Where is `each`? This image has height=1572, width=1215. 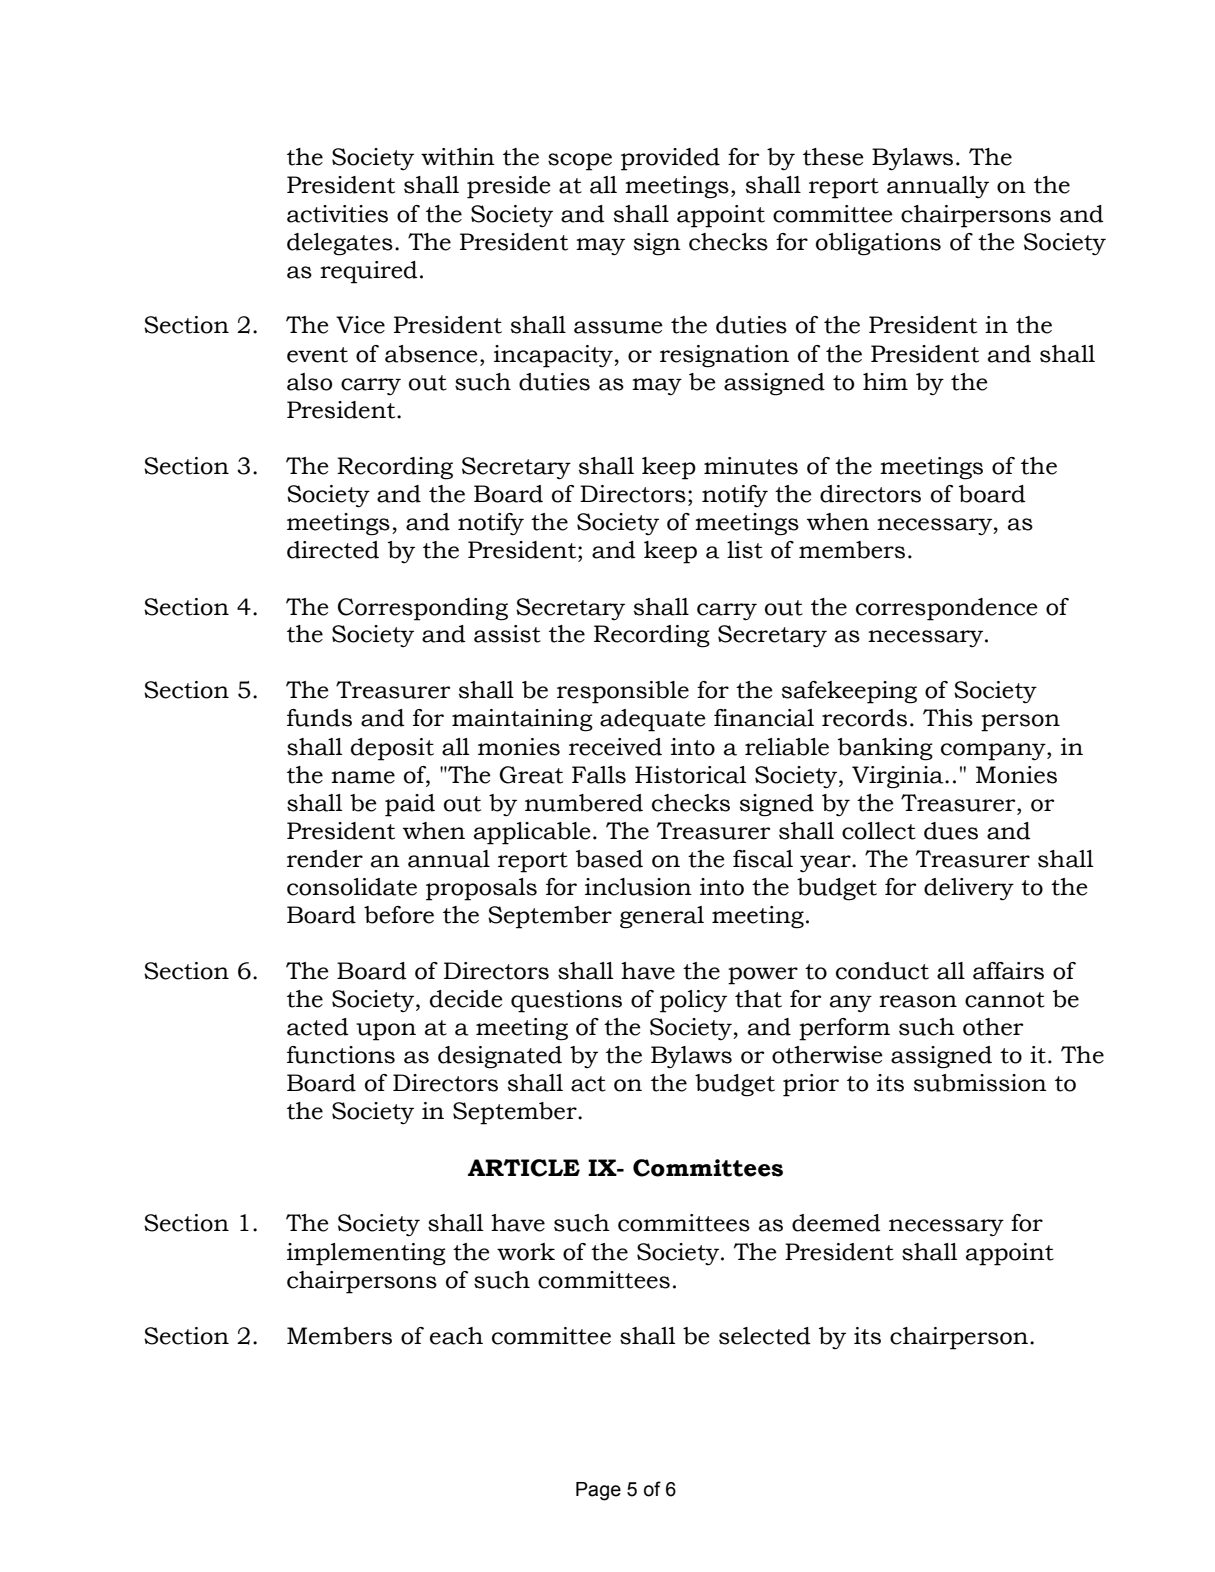 each is located at coordinates (456, 1336).
